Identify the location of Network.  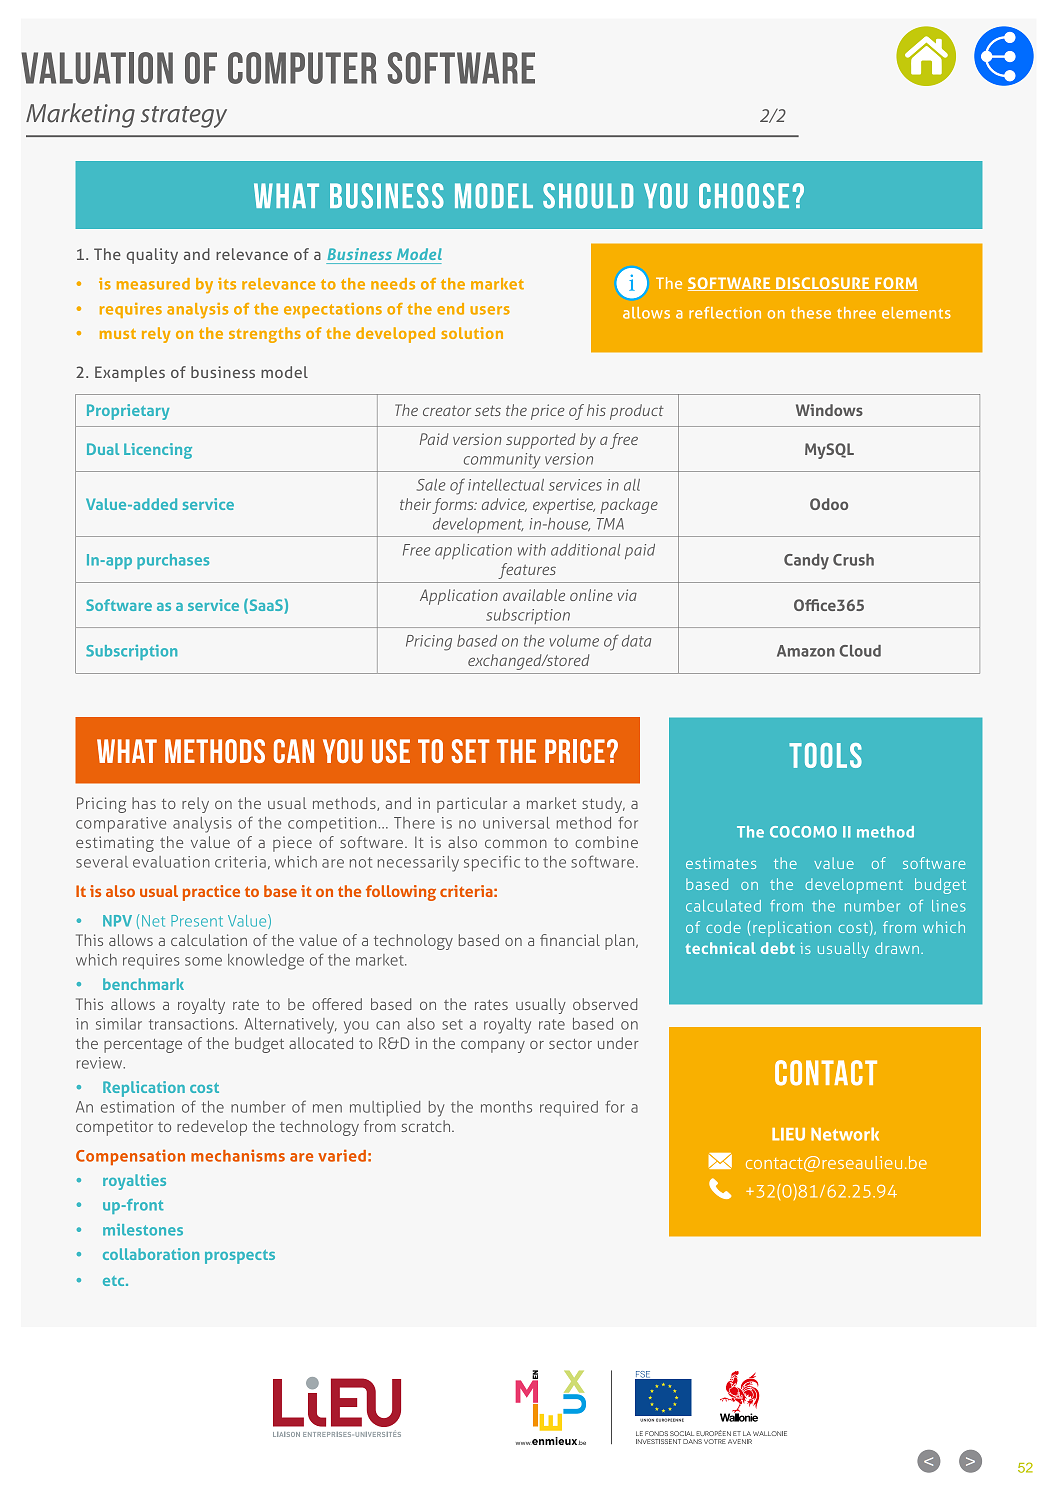
(845, 1134).
